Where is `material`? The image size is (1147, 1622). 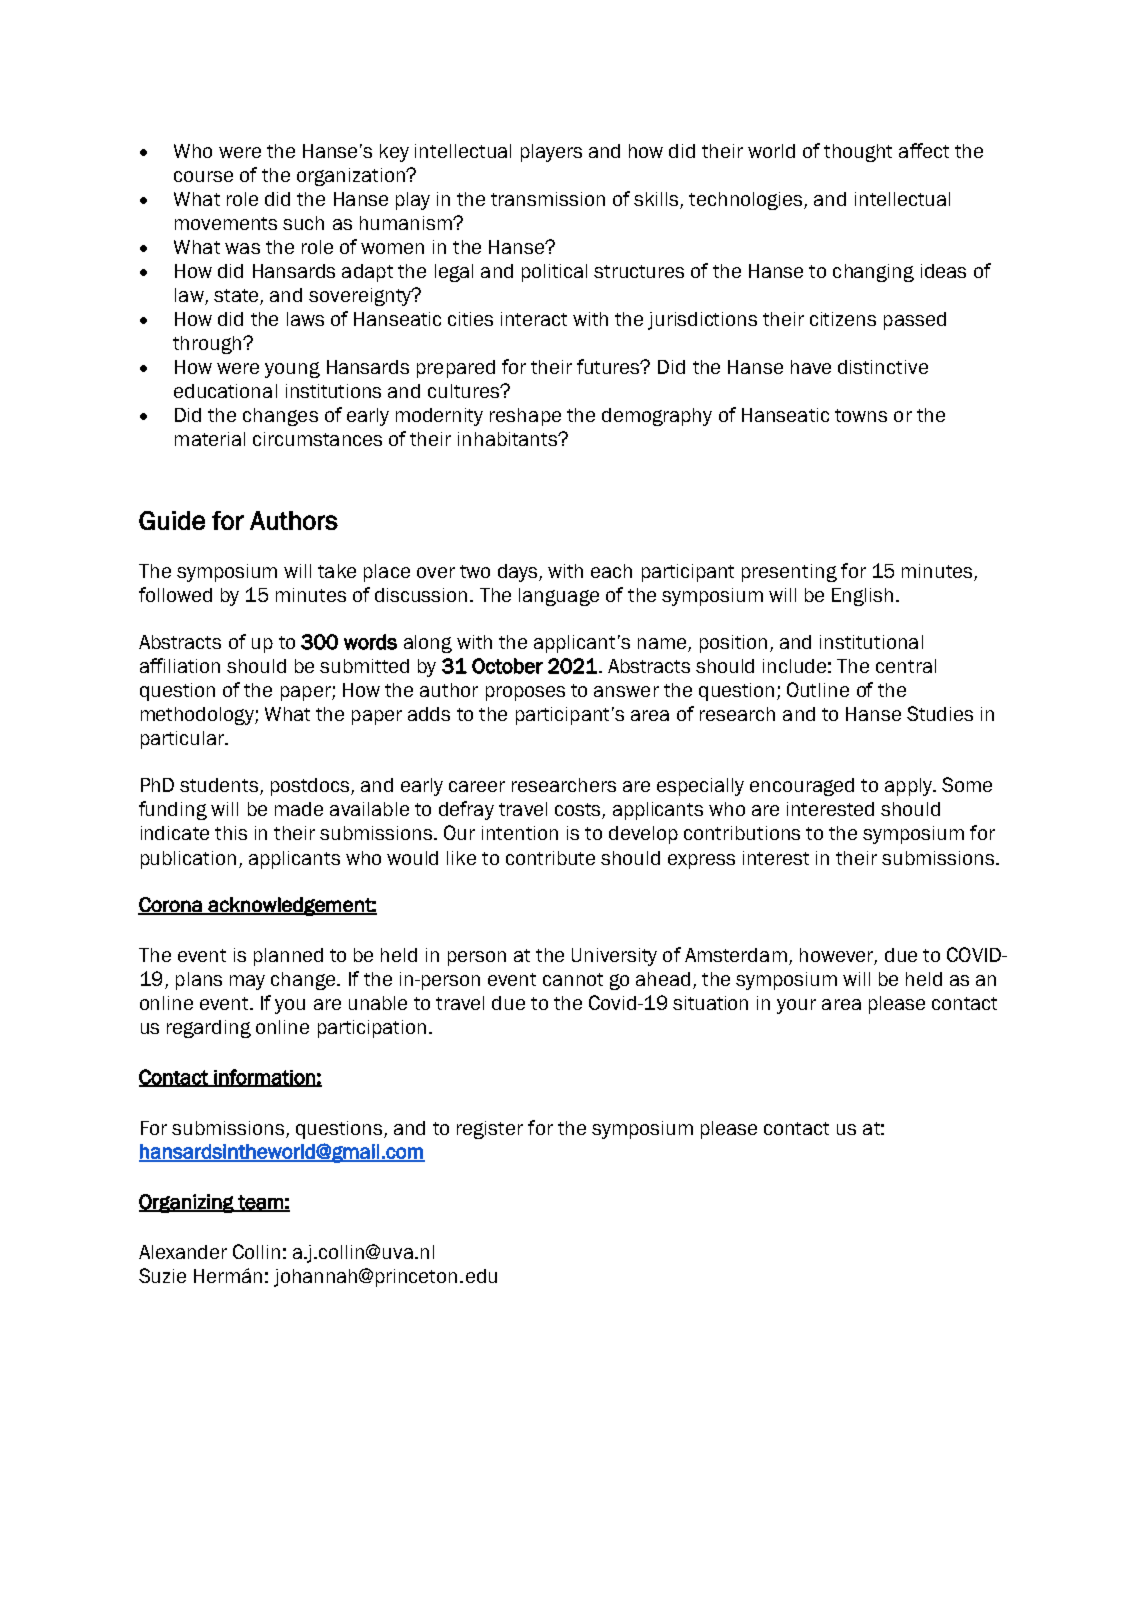
material is located at coordinates (210, 439).
